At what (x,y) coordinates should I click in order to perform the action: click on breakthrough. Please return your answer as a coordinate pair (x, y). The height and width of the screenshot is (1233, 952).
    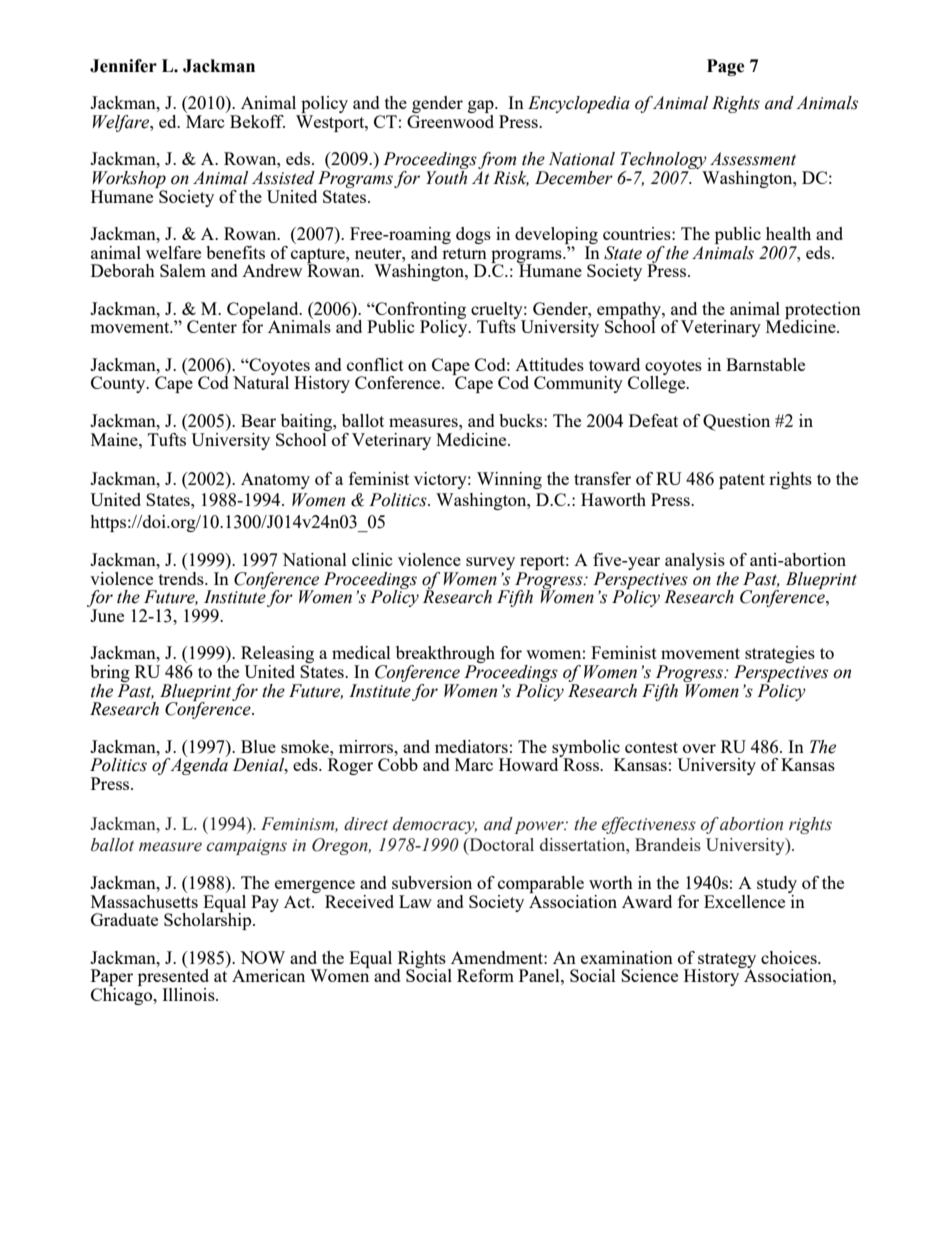
    Looking at the image, I should click on (445, 656).
